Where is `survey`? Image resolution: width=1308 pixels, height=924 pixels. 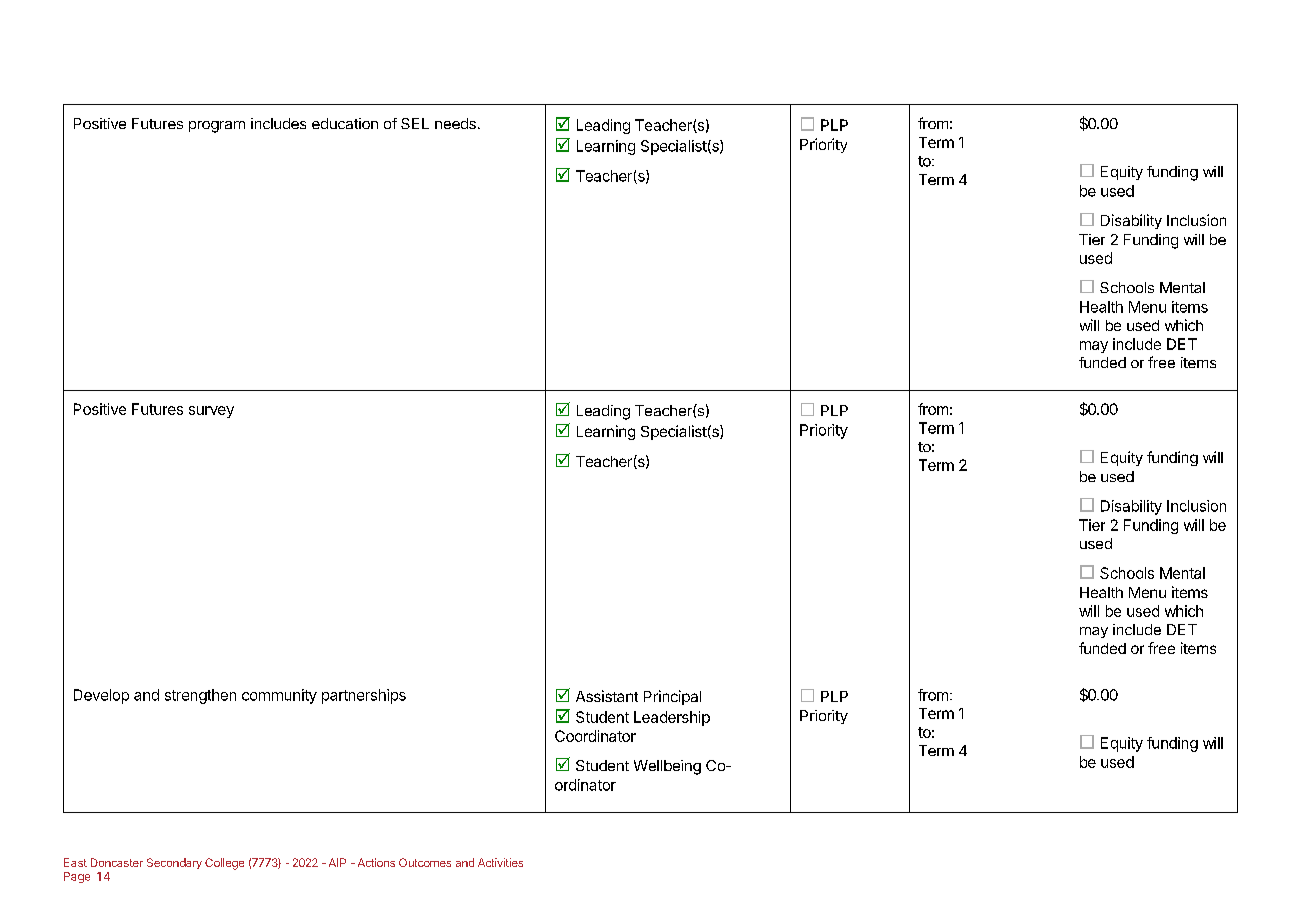 survey is located at coordinates (211, 412).
